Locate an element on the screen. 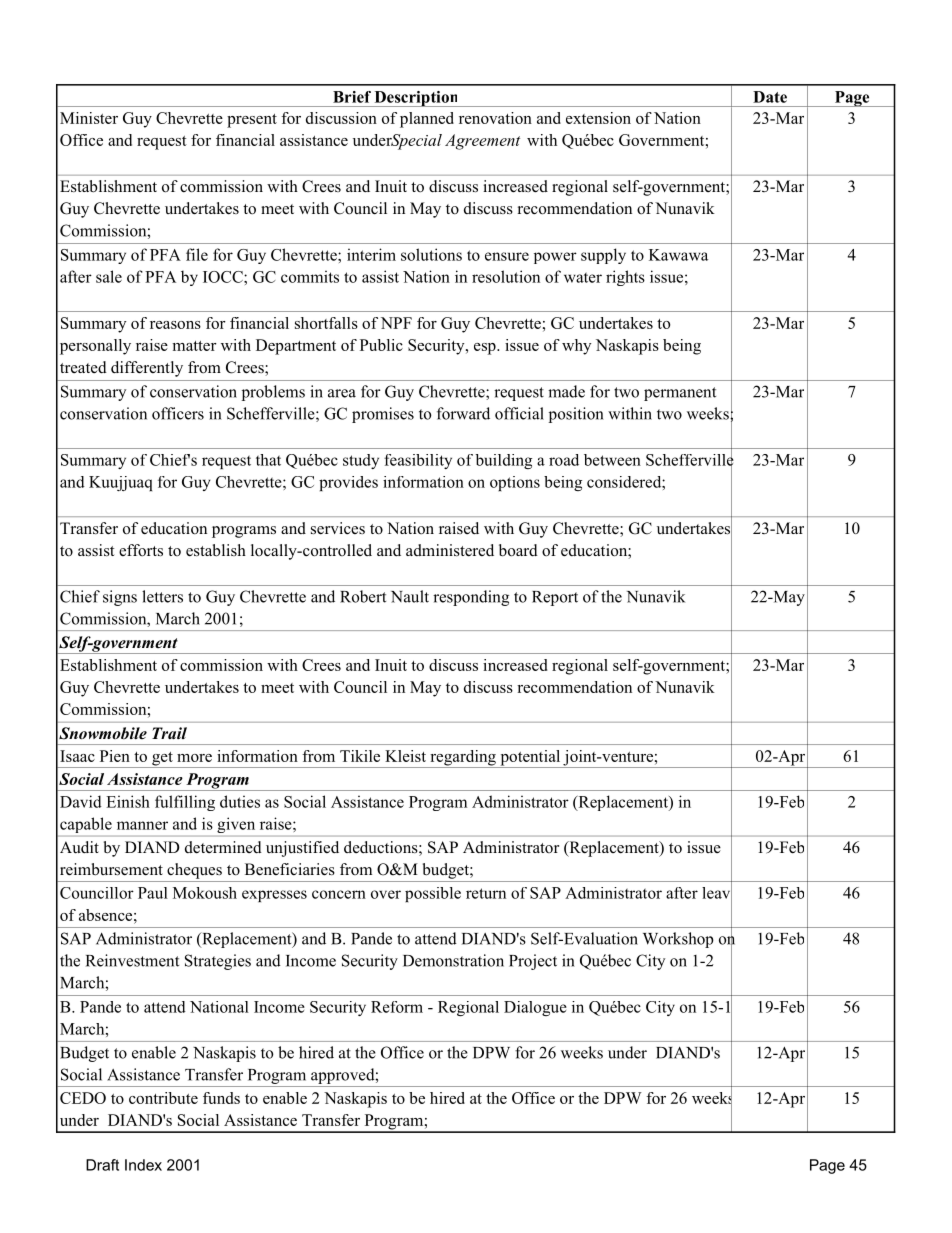 The width and height of the screenshot is (952, 1233). potential is located at coordinates (530, 759).
